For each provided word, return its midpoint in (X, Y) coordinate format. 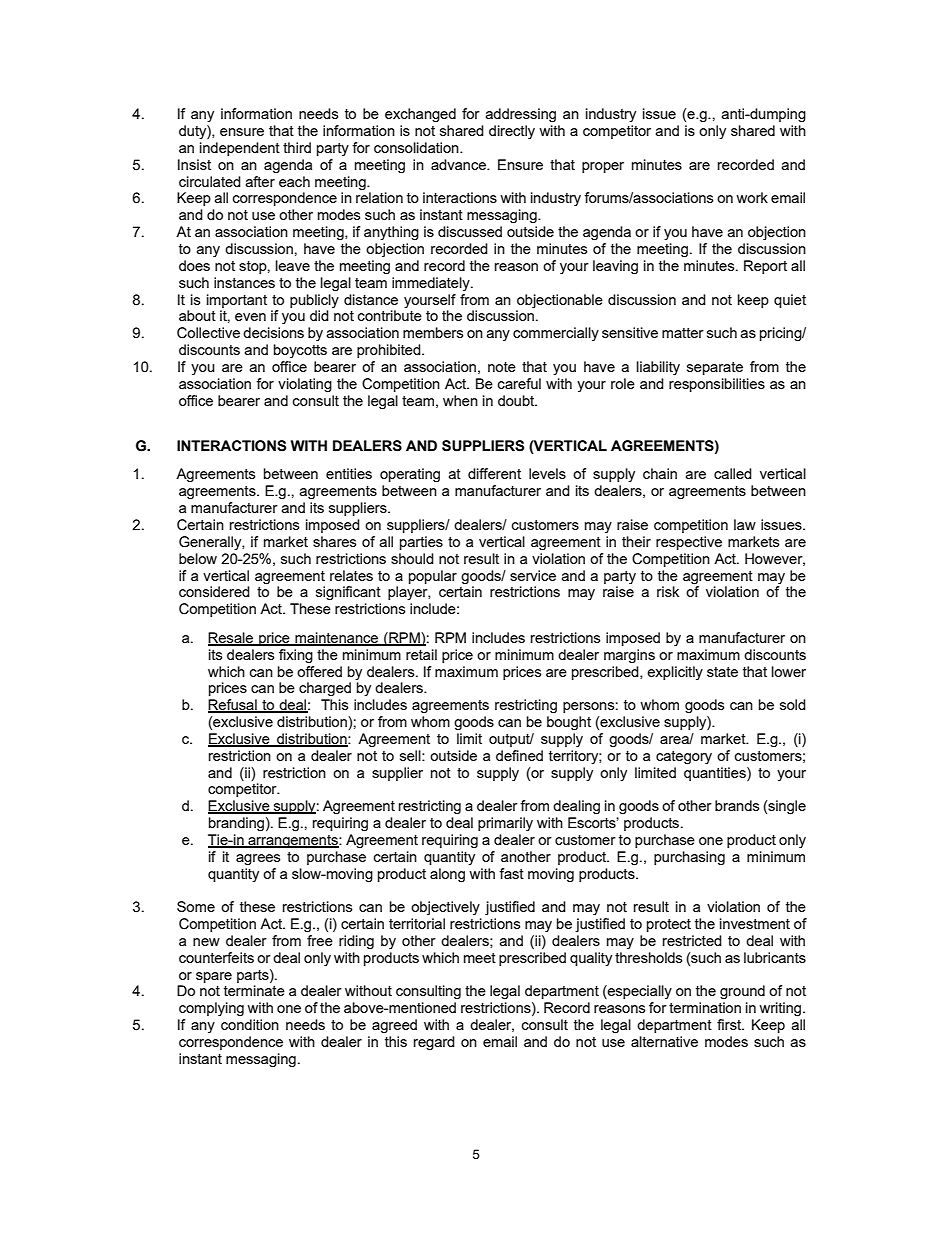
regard (434, 1043)
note (502, 367)
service (533, 575)
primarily (505, 824)
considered (214, 591)
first (730, 1024)
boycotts (300, 351)
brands (737, 805)
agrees (258, 860)
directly (512, 132)
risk (668, 591)
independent (240, 149)
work (752, 197)
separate (715, 368)
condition (250, 1024)
